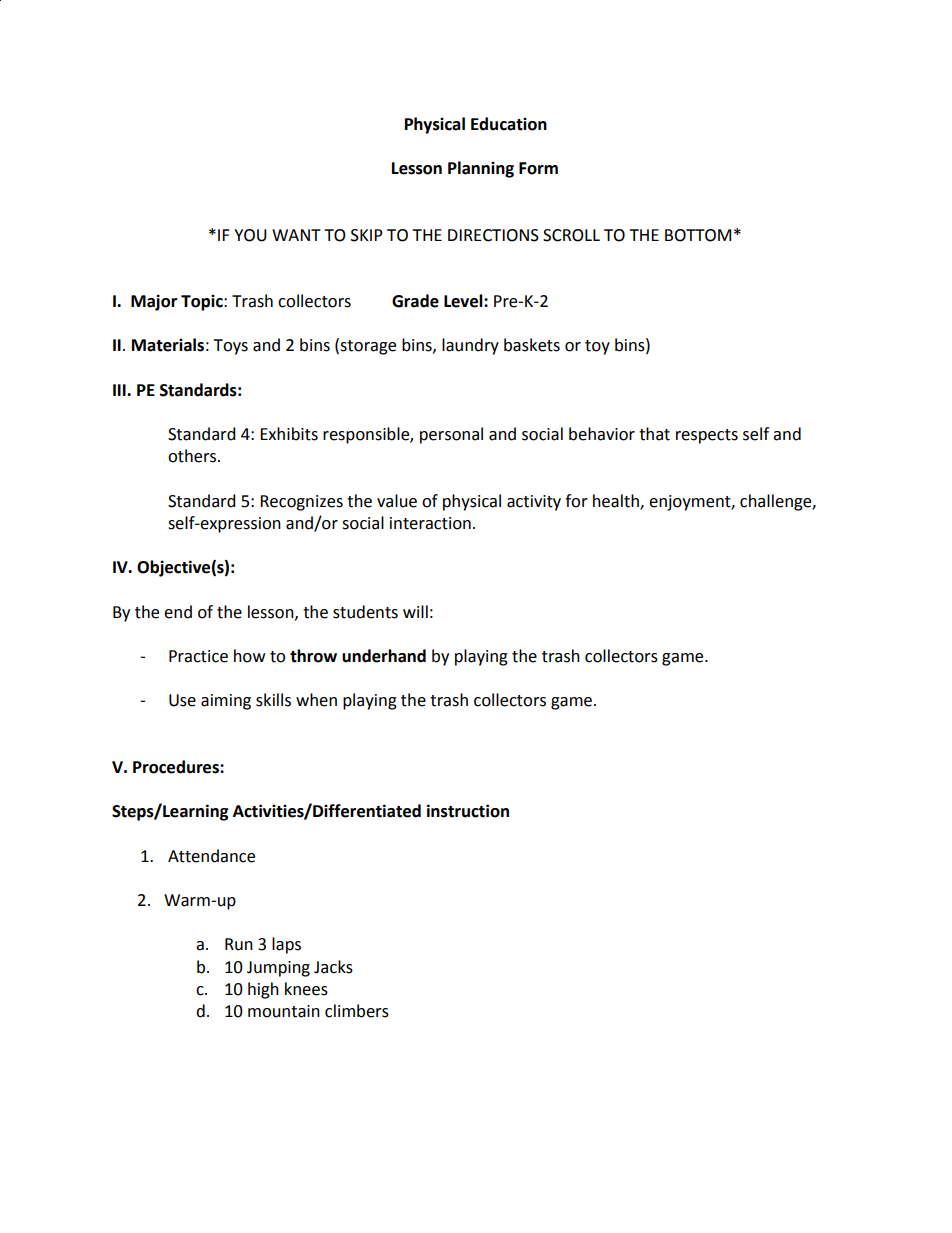 The width and height of the image is (952, 1233). Describe the element at coordinates (177, 767) in the image. I see `Procedures` at that location.
